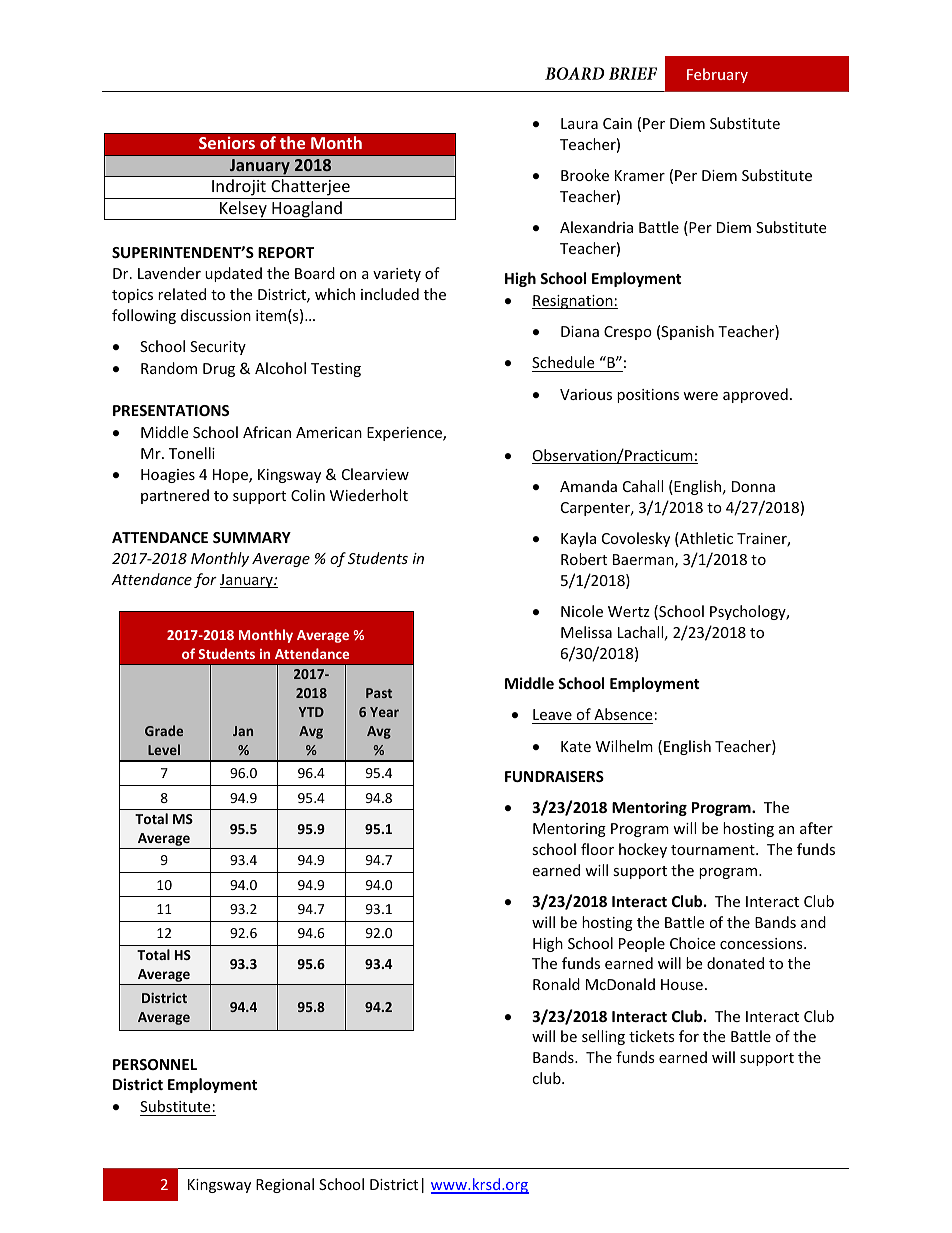 This screenshot has width=952, height=1233. What do you see at coordinates (285, 1185) in the screenshot?
I see `Regional` at bounding box center [285, 1185].
